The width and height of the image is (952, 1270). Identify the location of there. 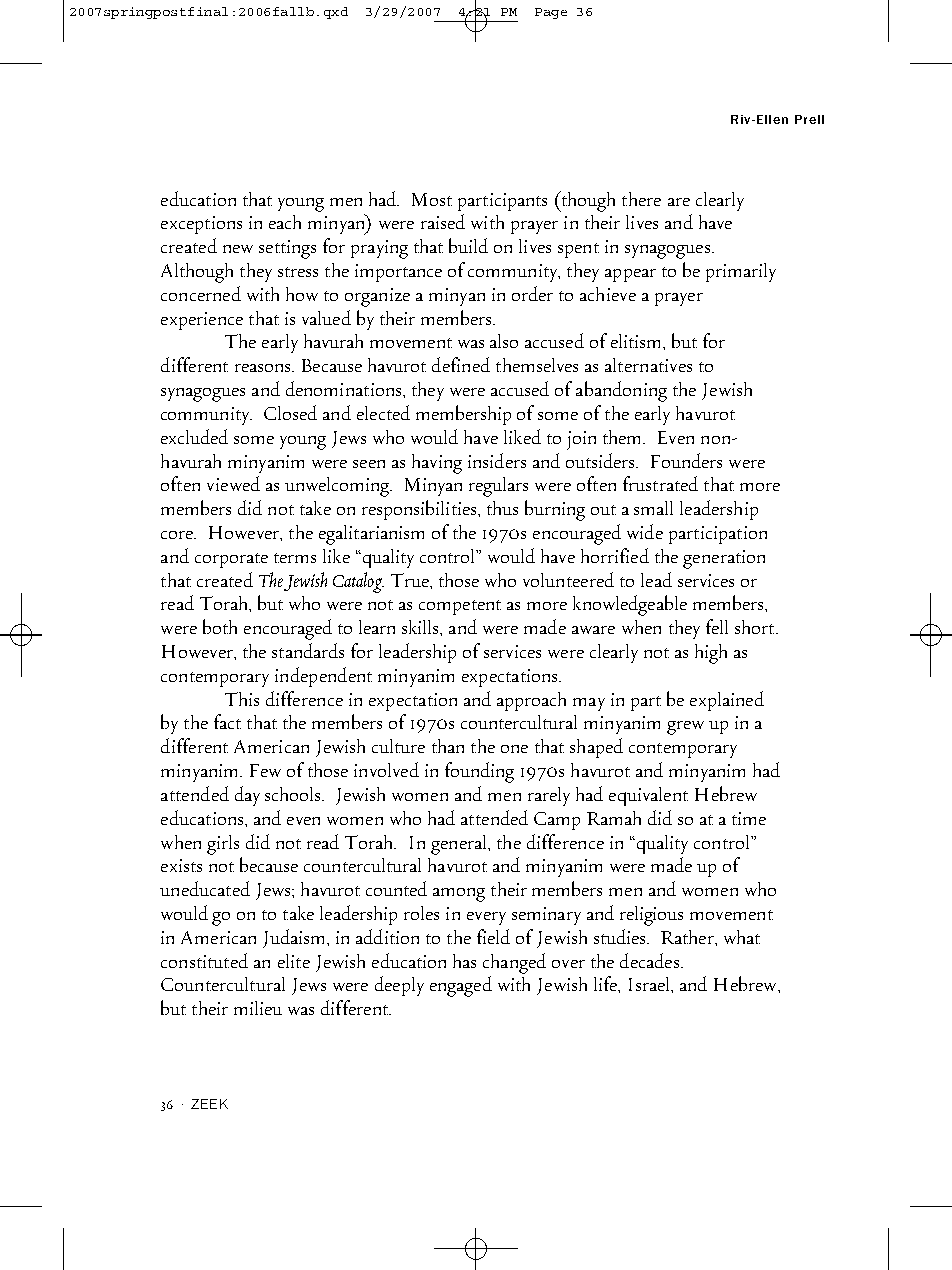
(641, 199).
